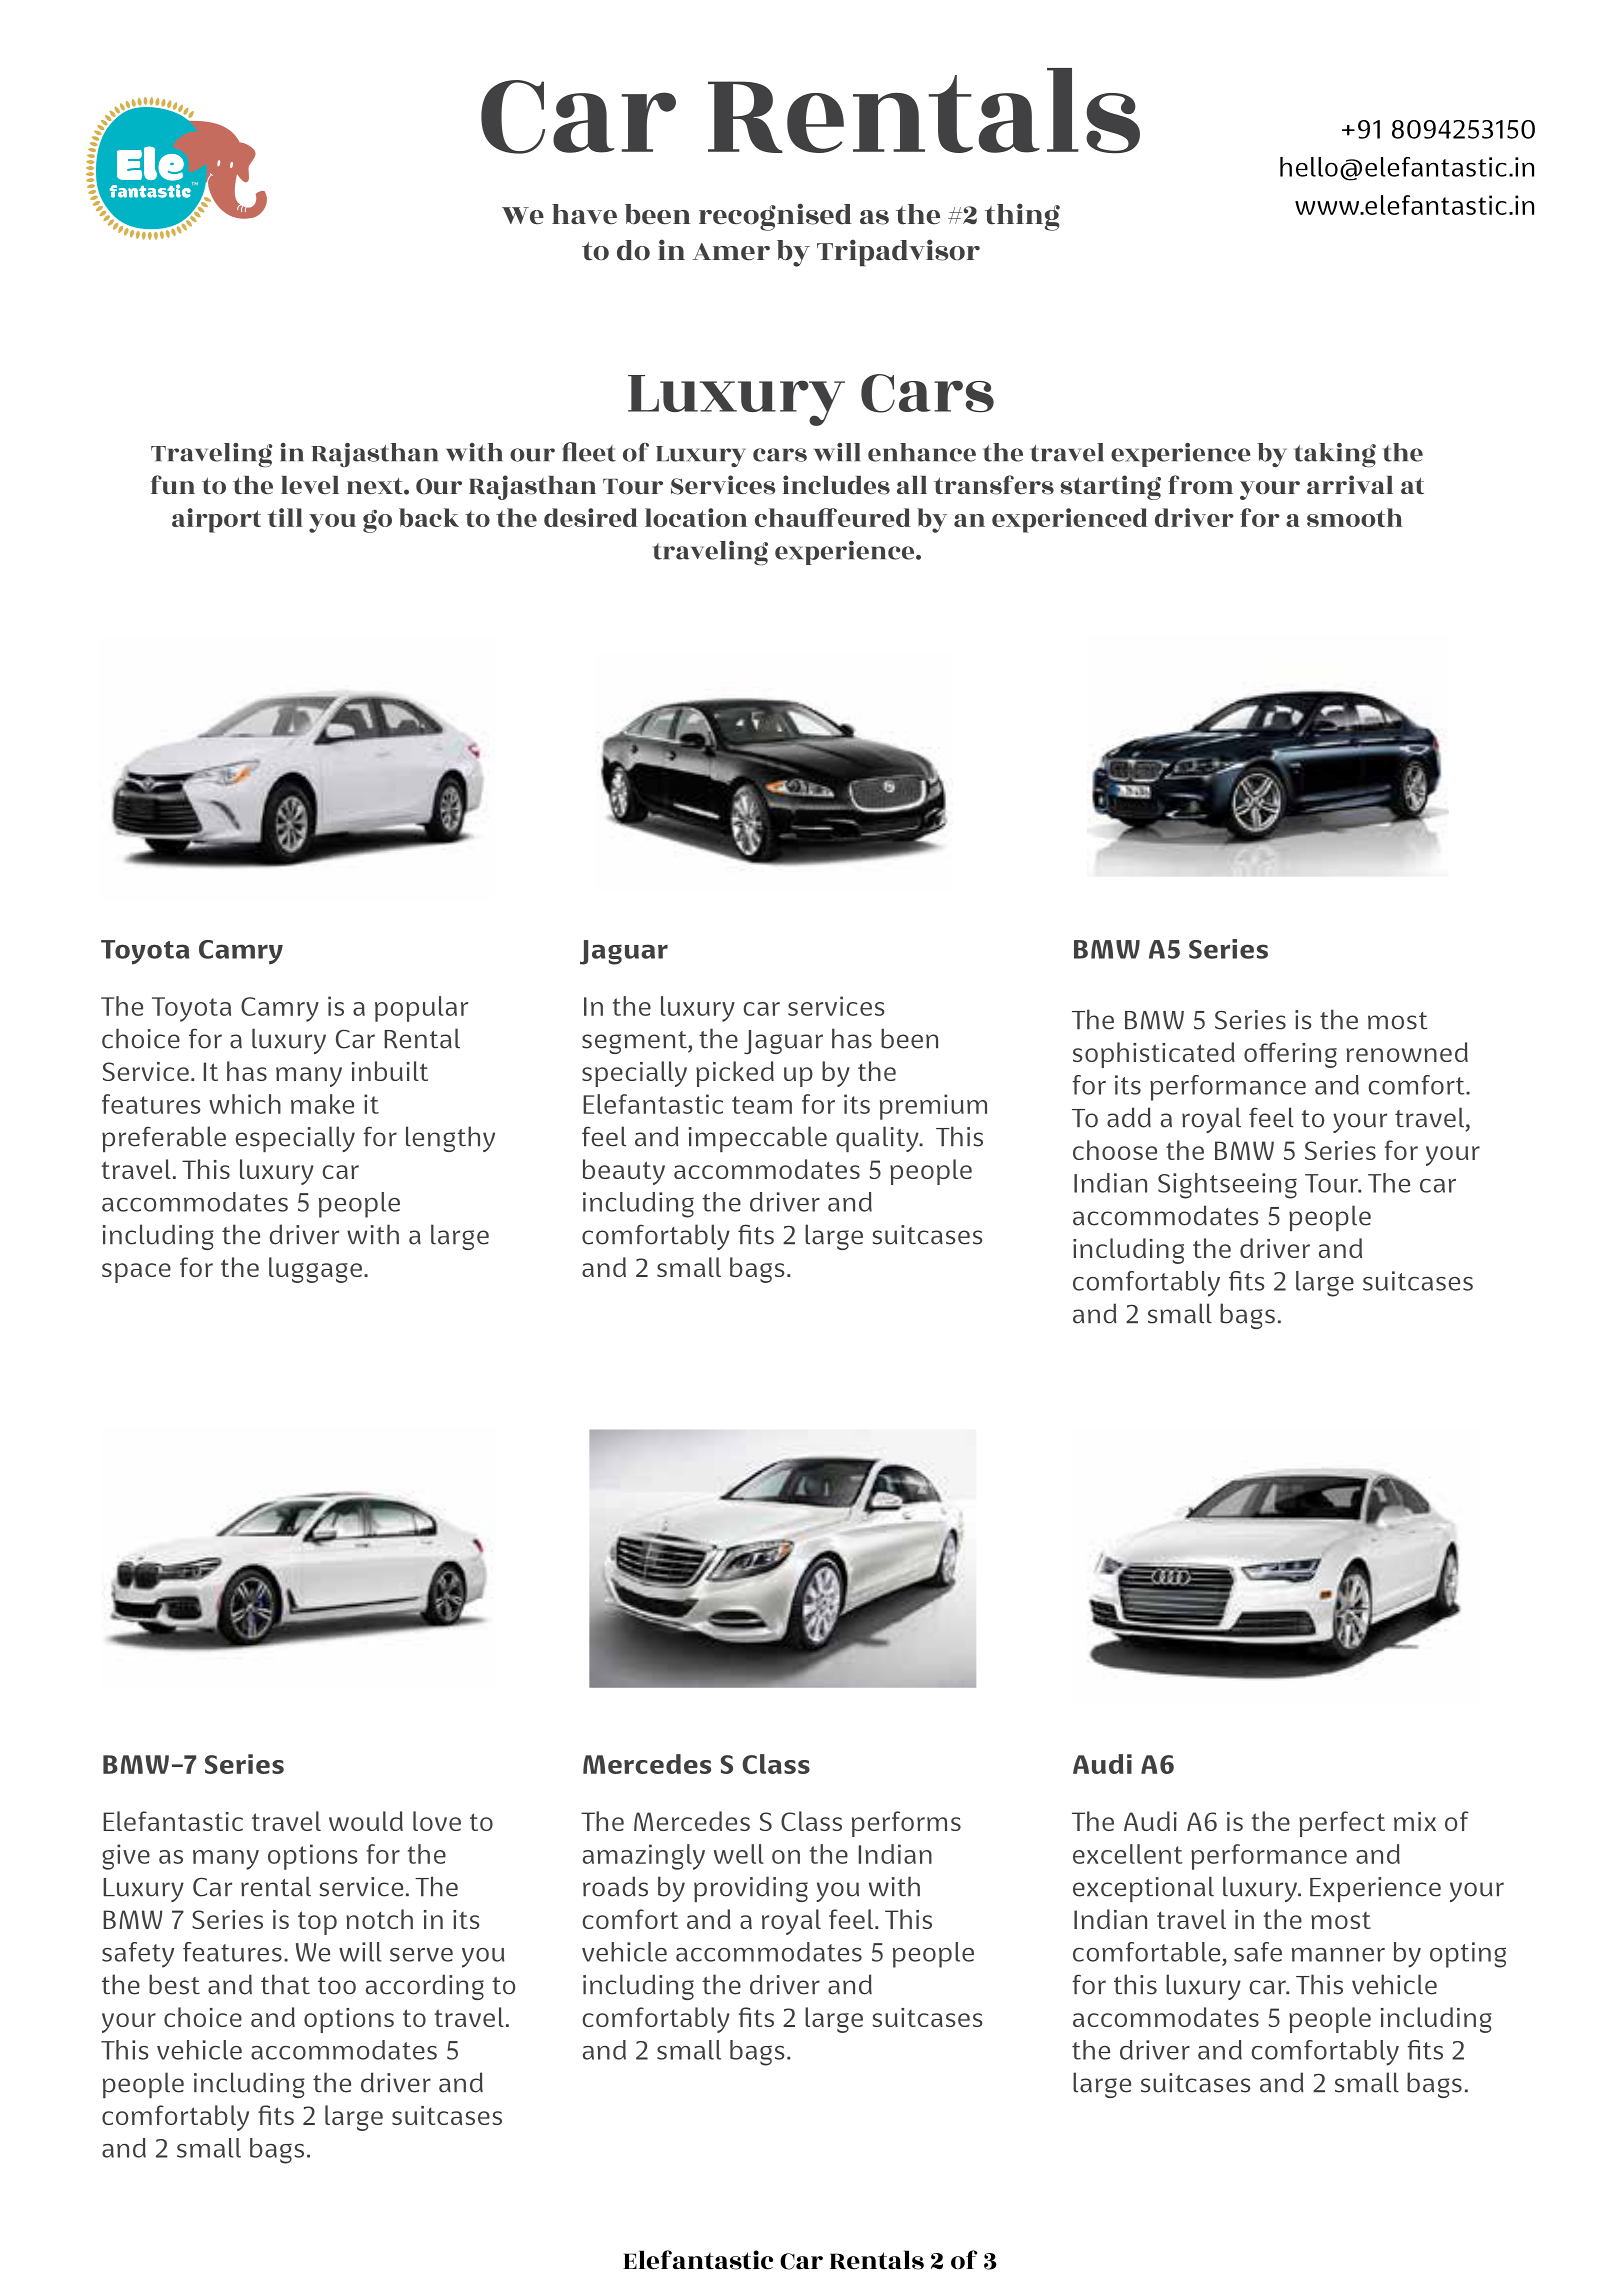 The image size is (1620, 2291). Describe the element at coordinates (1407, 1052) in the screenshot. I see `renowned` at that location.
